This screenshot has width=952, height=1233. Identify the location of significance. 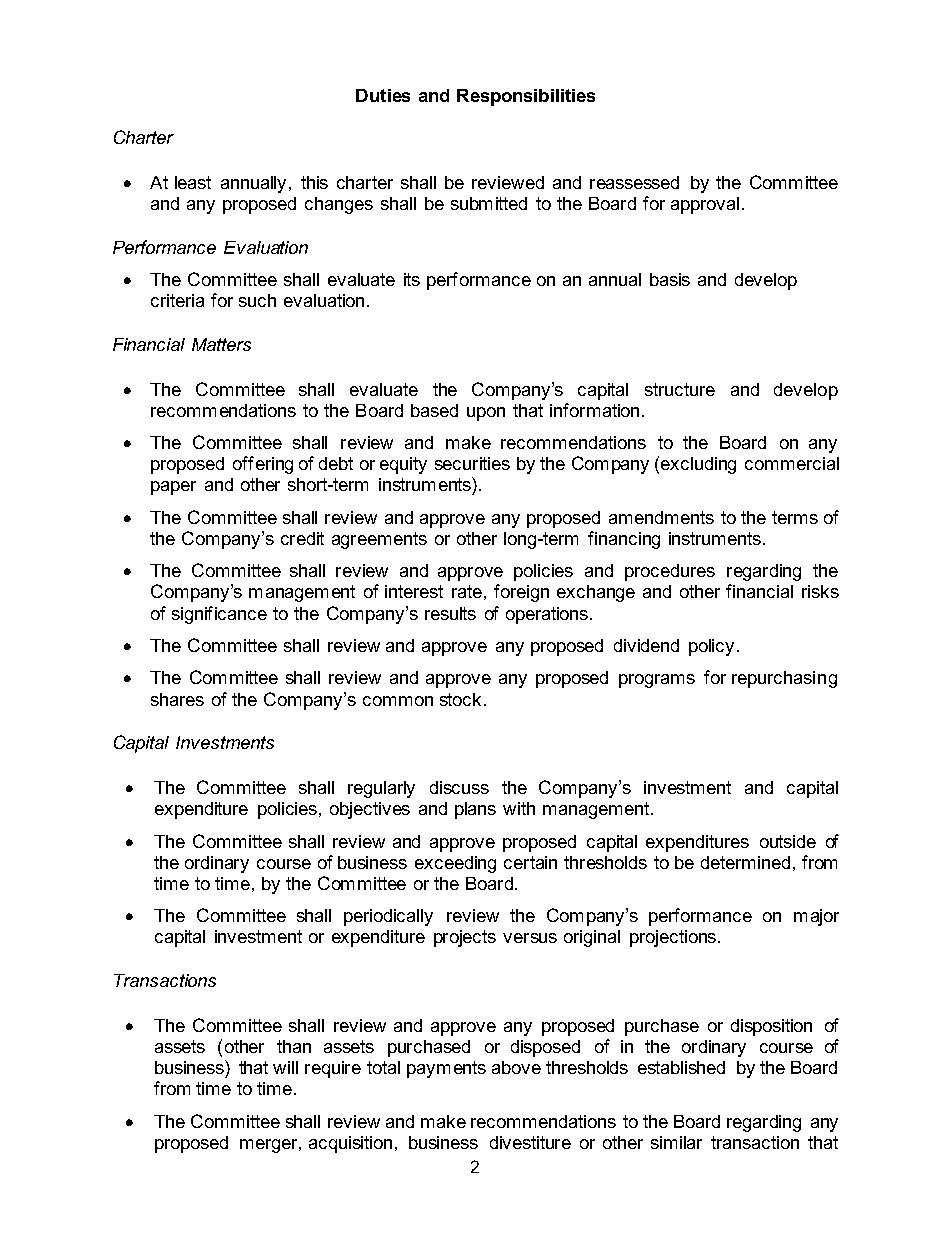
(219, 615).
